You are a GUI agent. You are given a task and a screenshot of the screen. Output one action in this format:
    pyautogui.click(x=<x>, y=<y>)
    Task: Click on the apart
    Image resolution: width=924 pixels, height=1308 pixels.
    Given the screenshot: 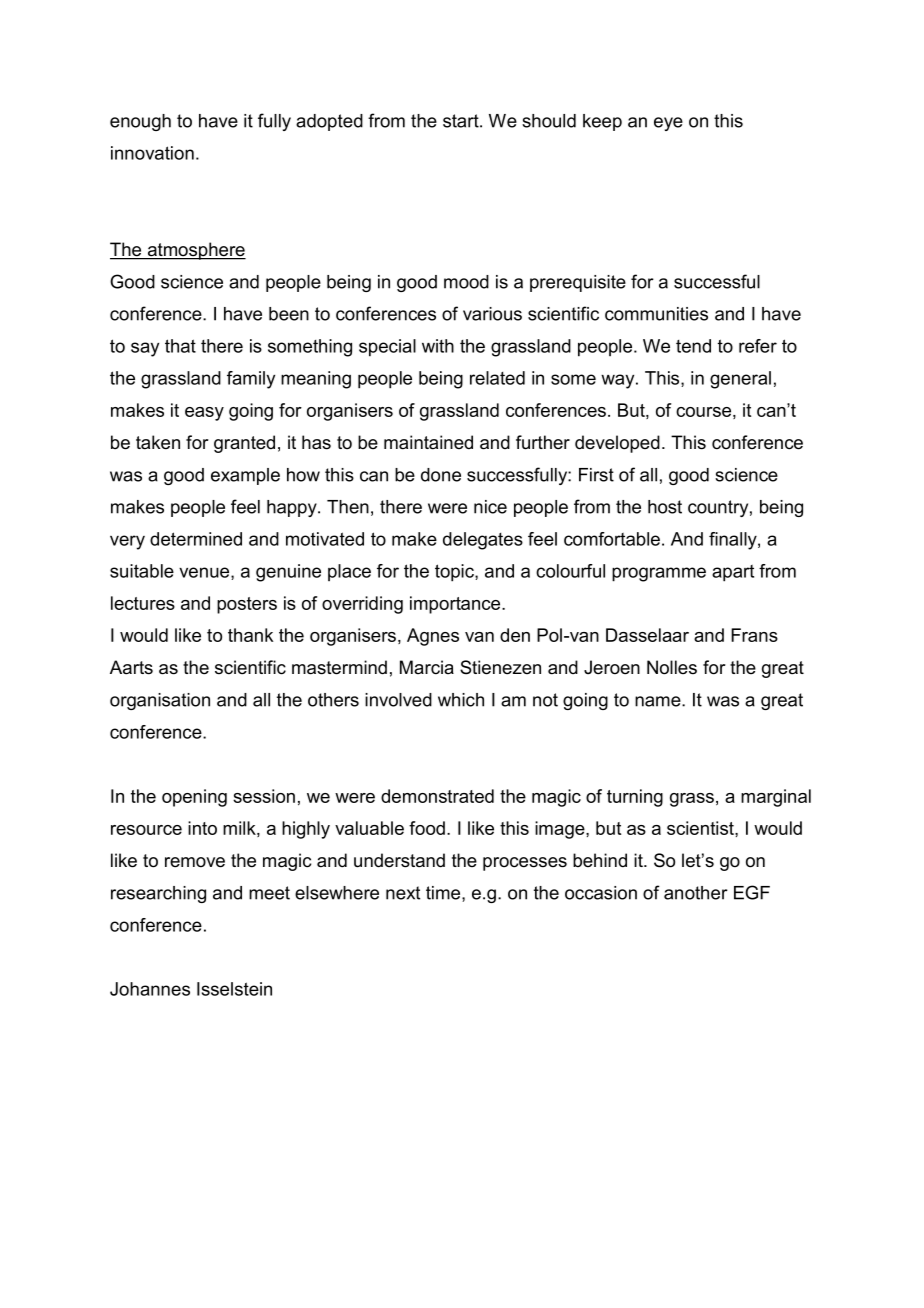 What is the action you would take?
    pyautogui.click(x=733, y=573)
